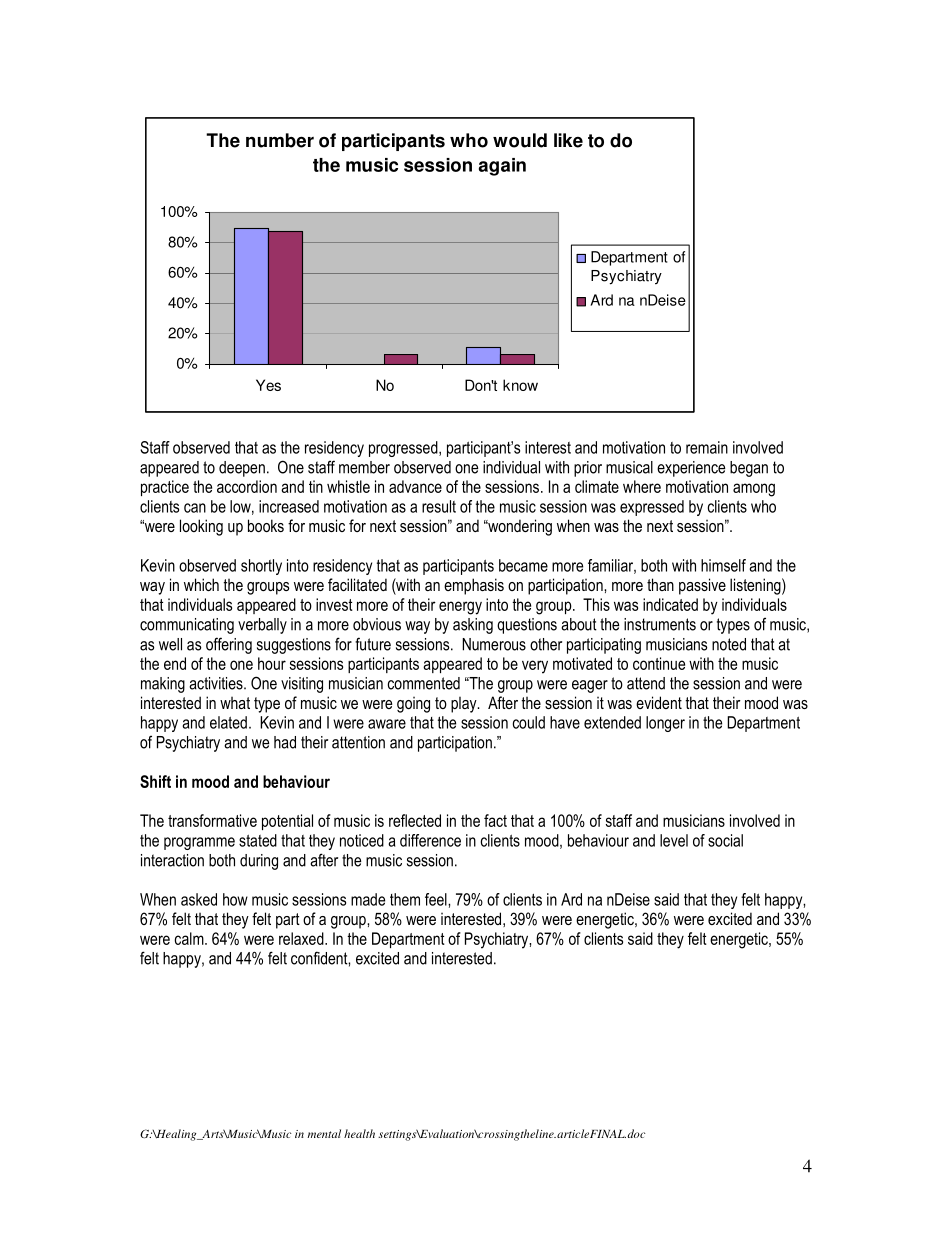  Describe the element at coordinates (568, 140) in the page. I see `like` at that location.
